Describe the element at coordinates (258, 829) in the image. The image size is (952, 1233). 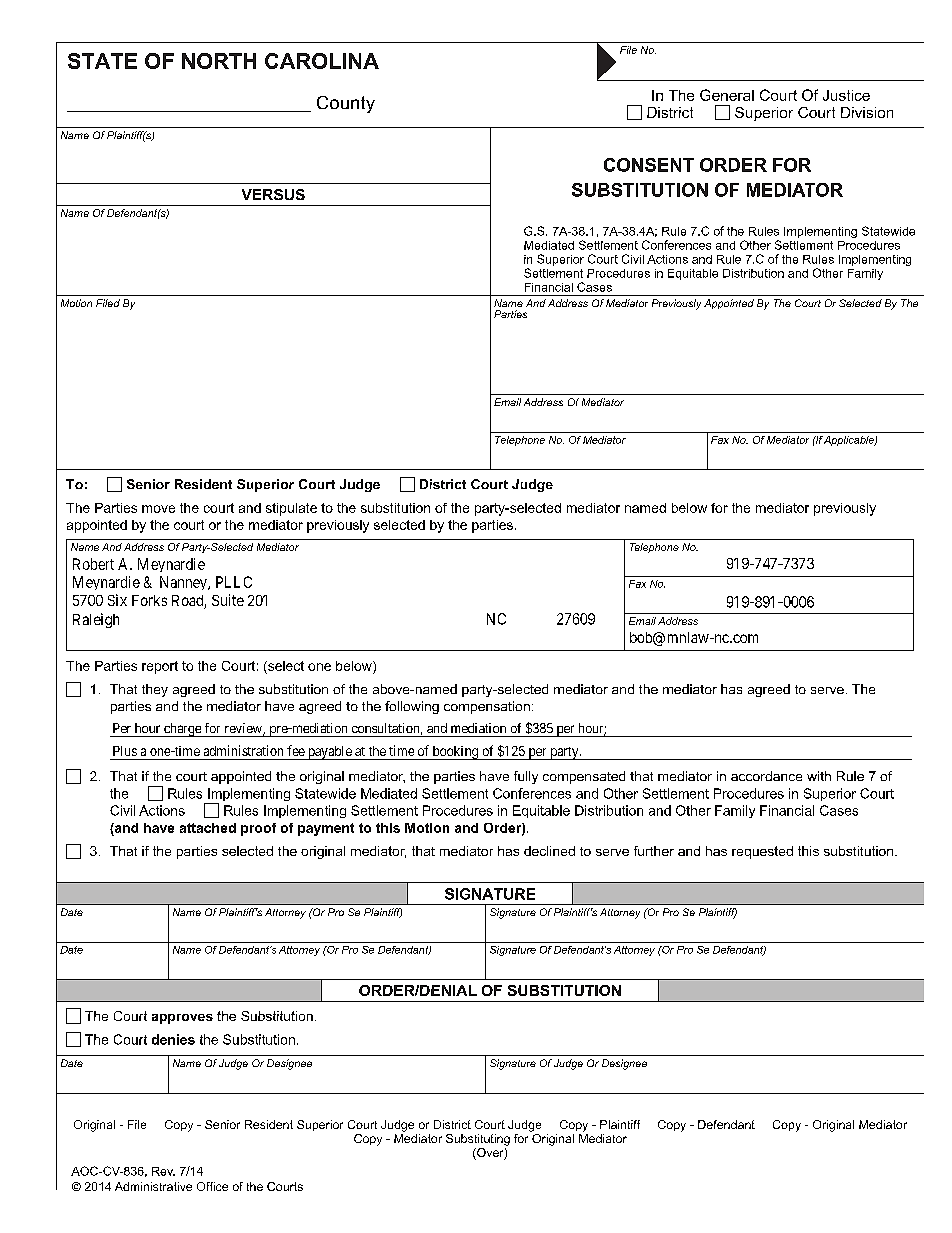
I see `proof` at that location.
